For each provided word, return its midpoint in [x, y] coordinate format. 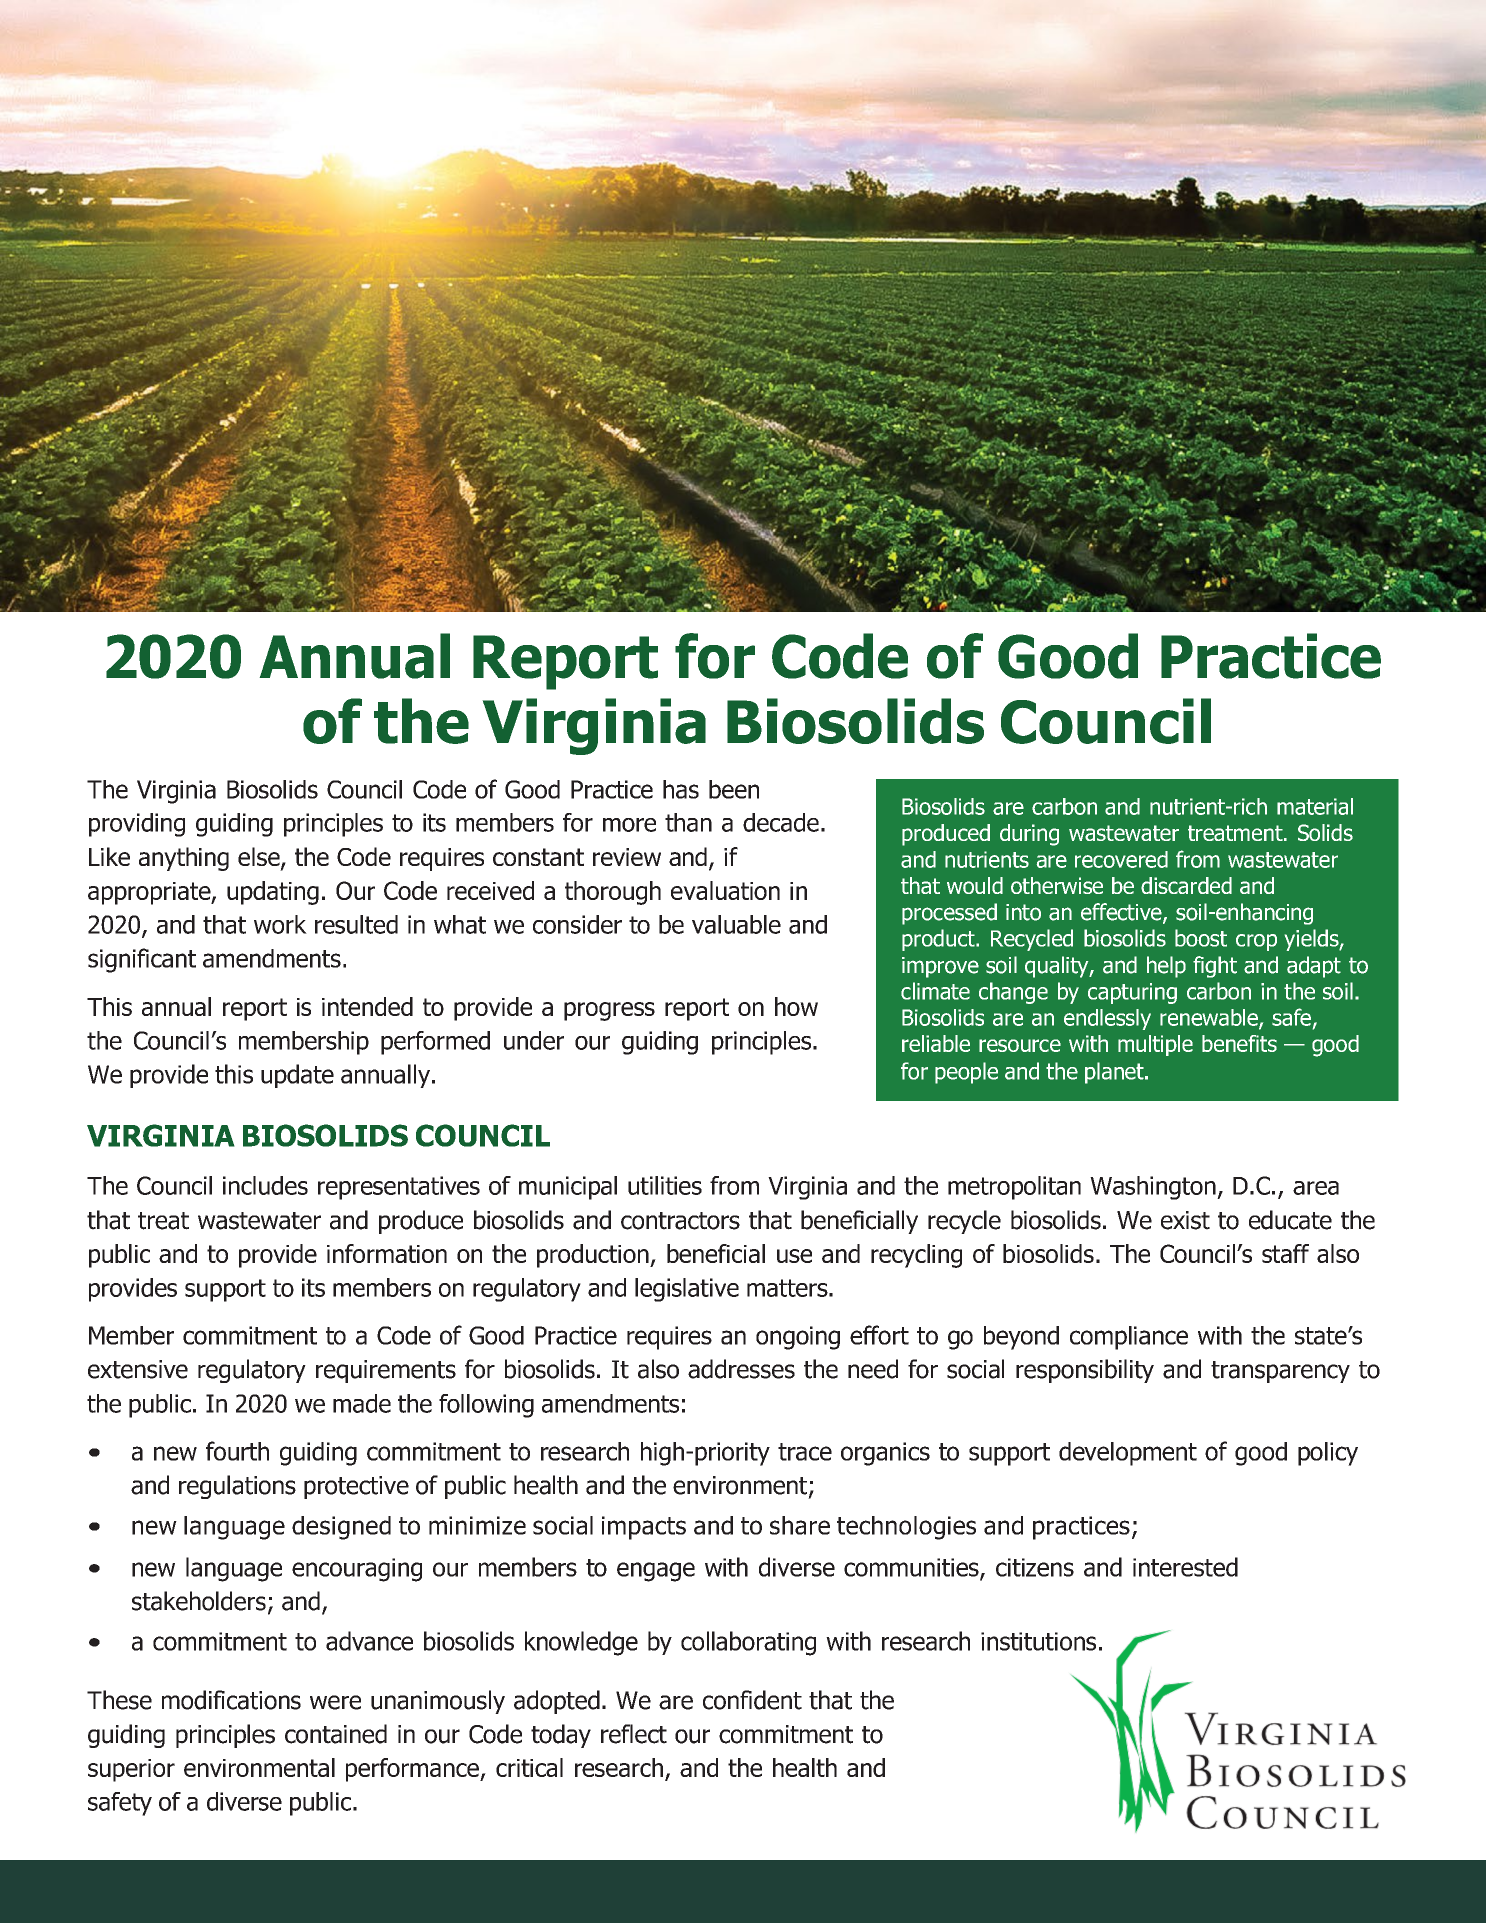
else [260, 858]
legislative [687, 1290]
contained [336, 1734]
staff [1285, 1253]
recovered [1121, 859]
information [387, 1253]
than [688, 822]
